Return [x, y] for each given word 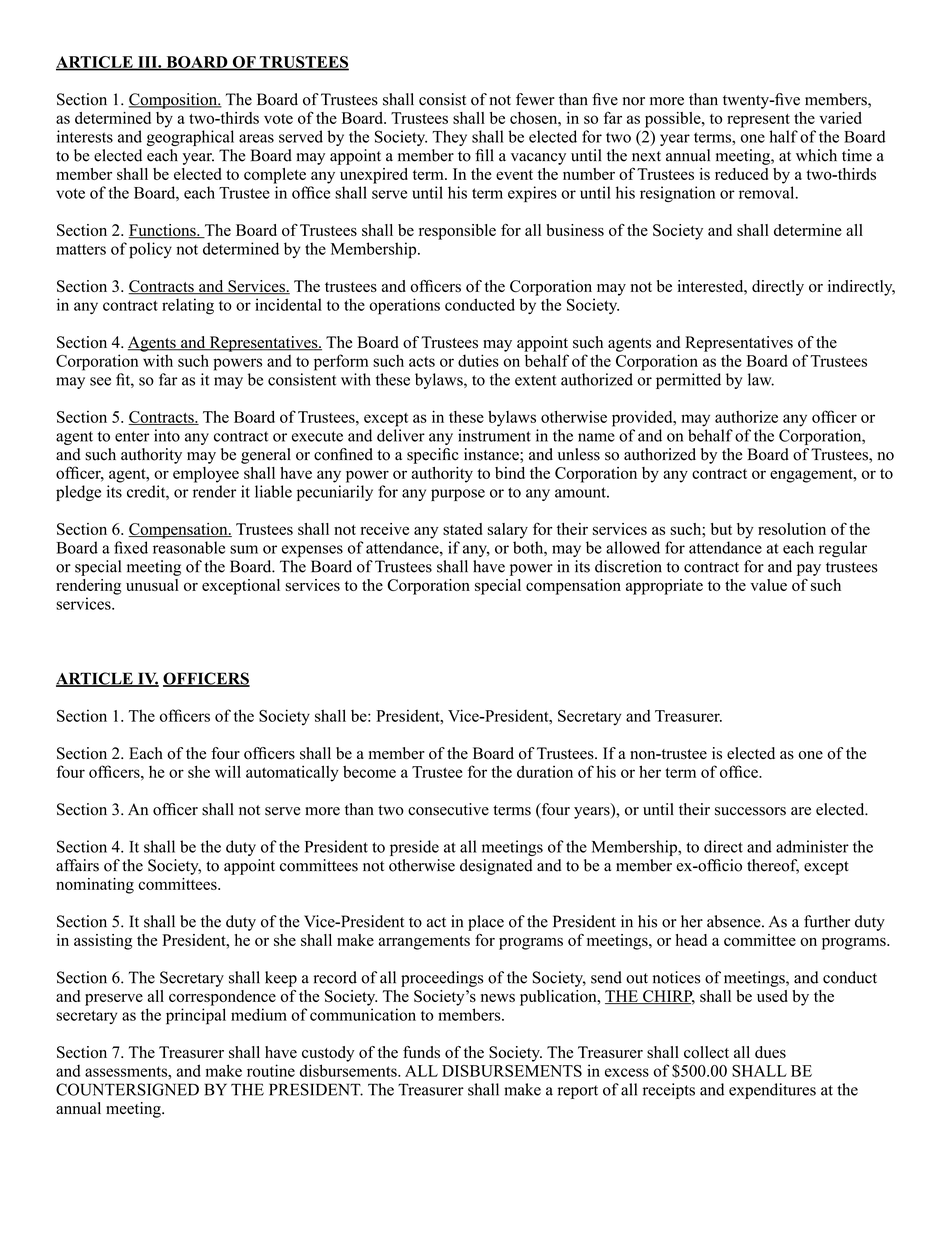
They [449, 138]
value [768, 585]
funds [421, 1052]
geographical [190, 138]
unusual [152, 585]
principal [196, 1016]
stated [462, 529]
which [816, 155]
